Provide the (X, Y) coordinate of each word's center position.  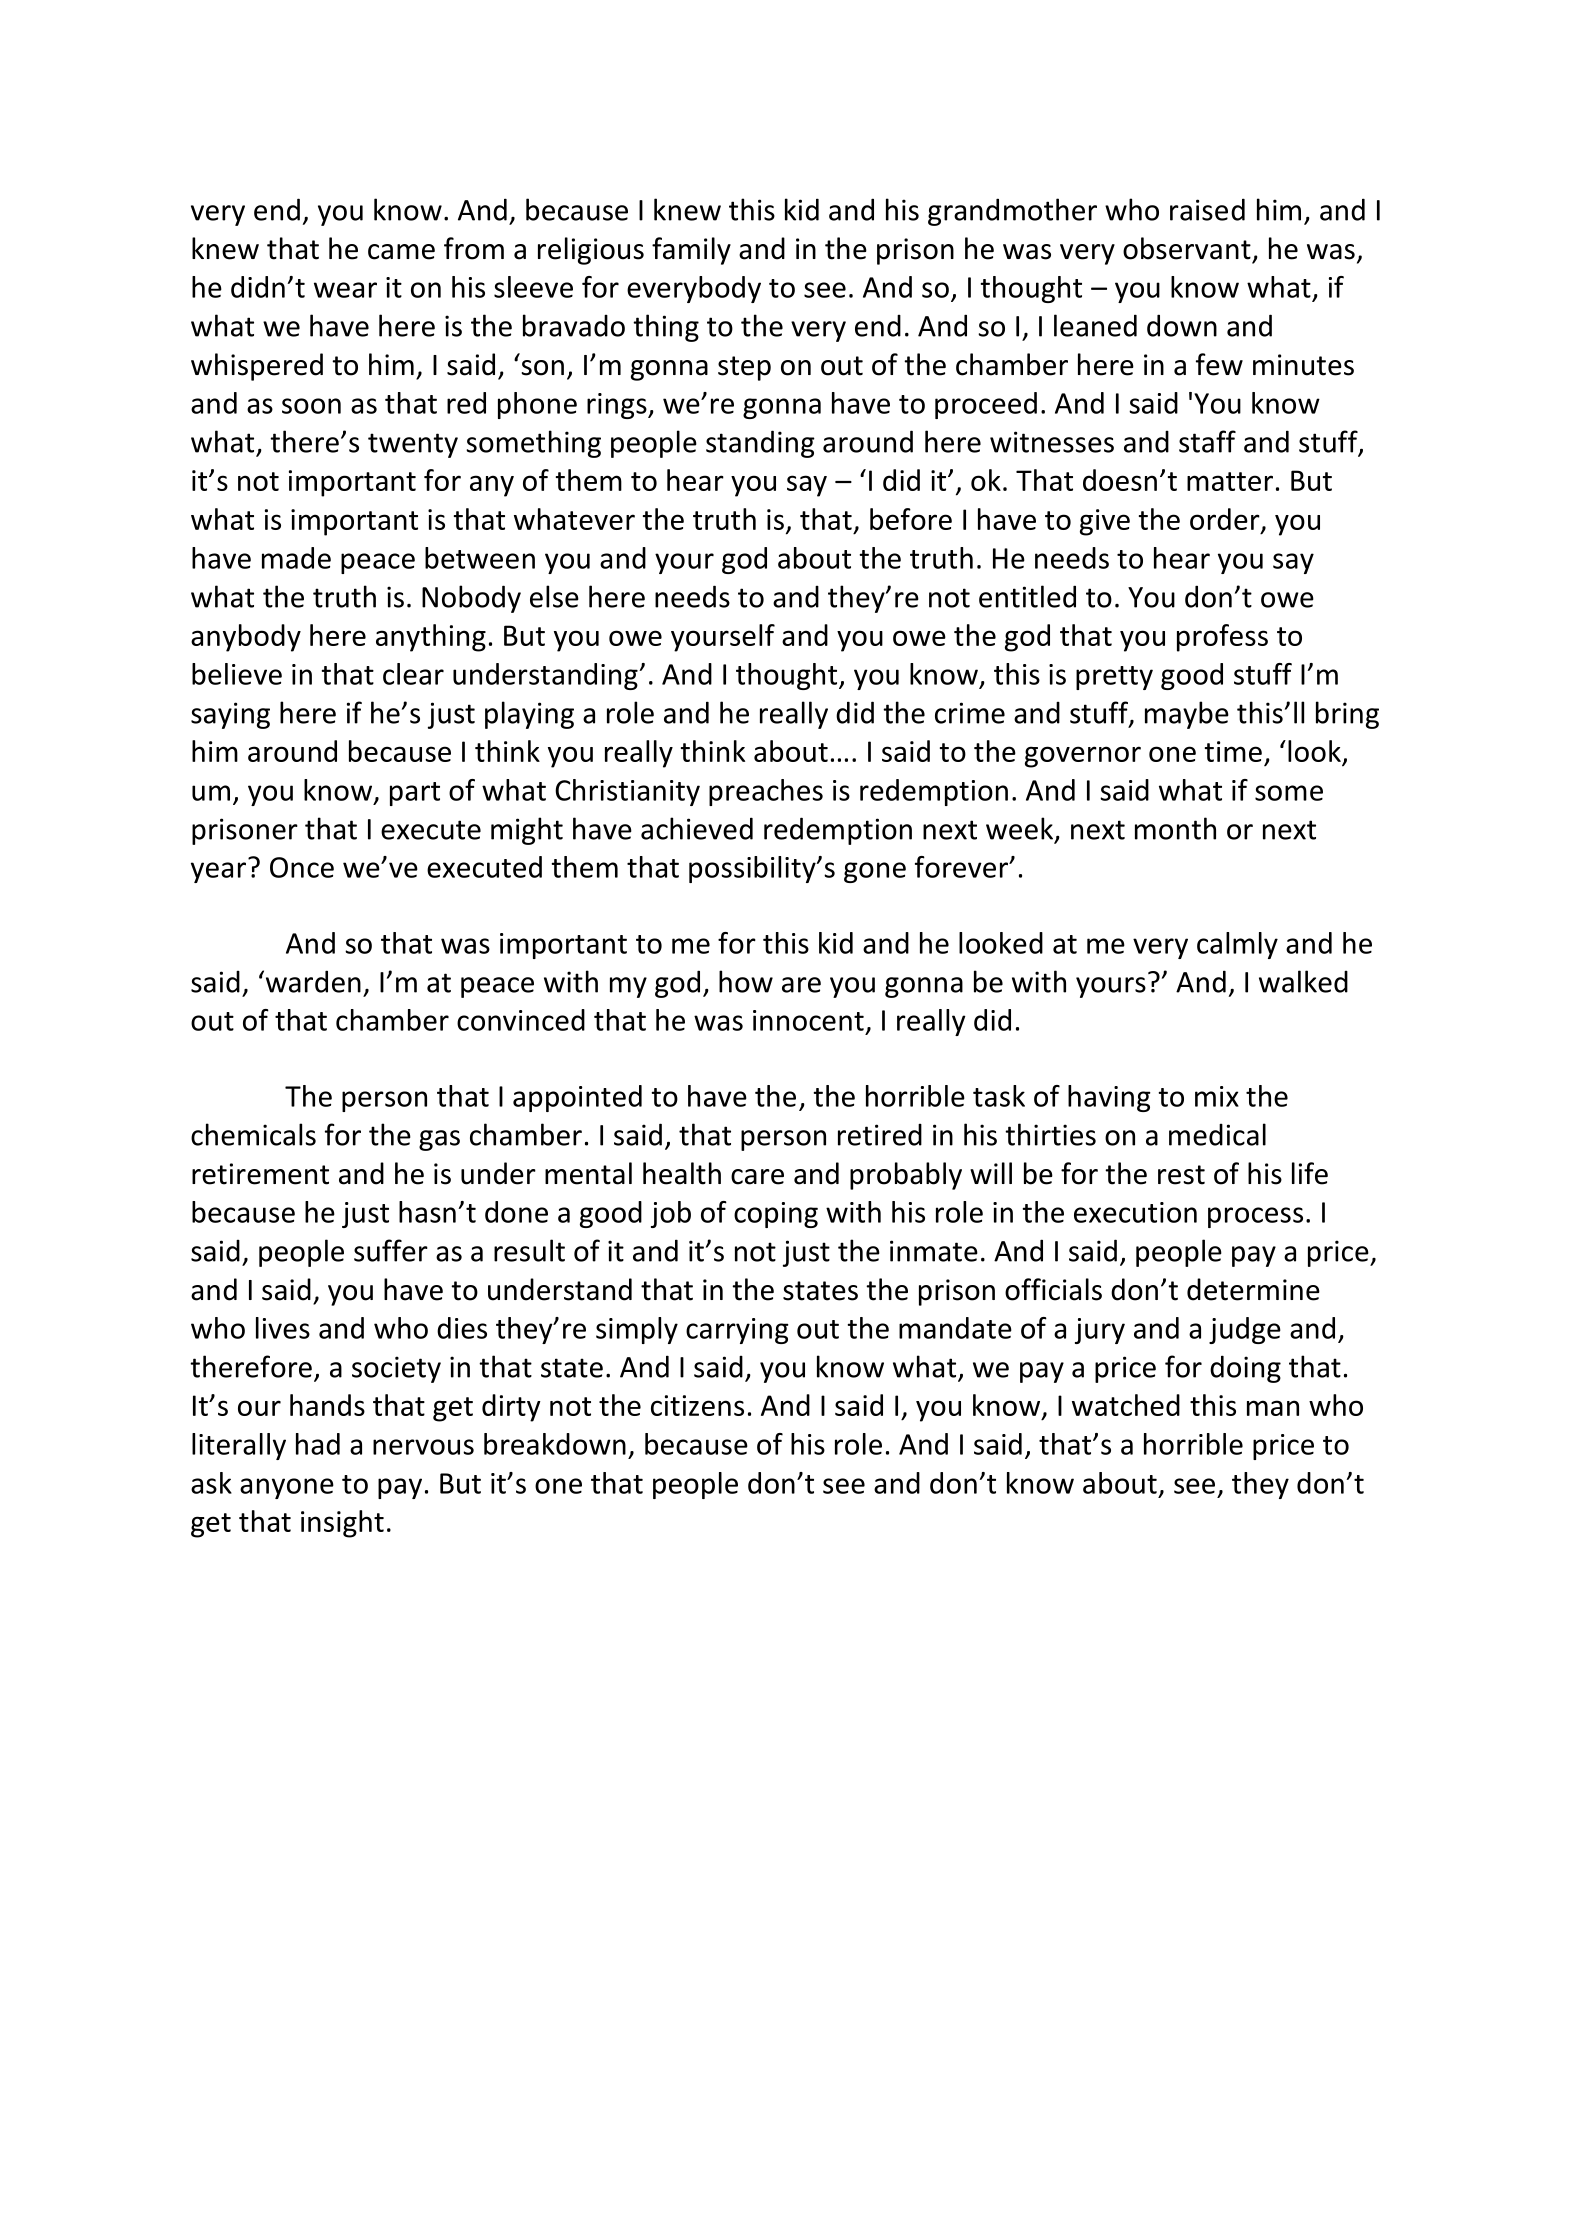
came (401, 252)
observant (1187, 248)
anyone (287, 1488)
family (691, 251)
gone (875, 872)
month (1175, 828)
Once (302, 867)
